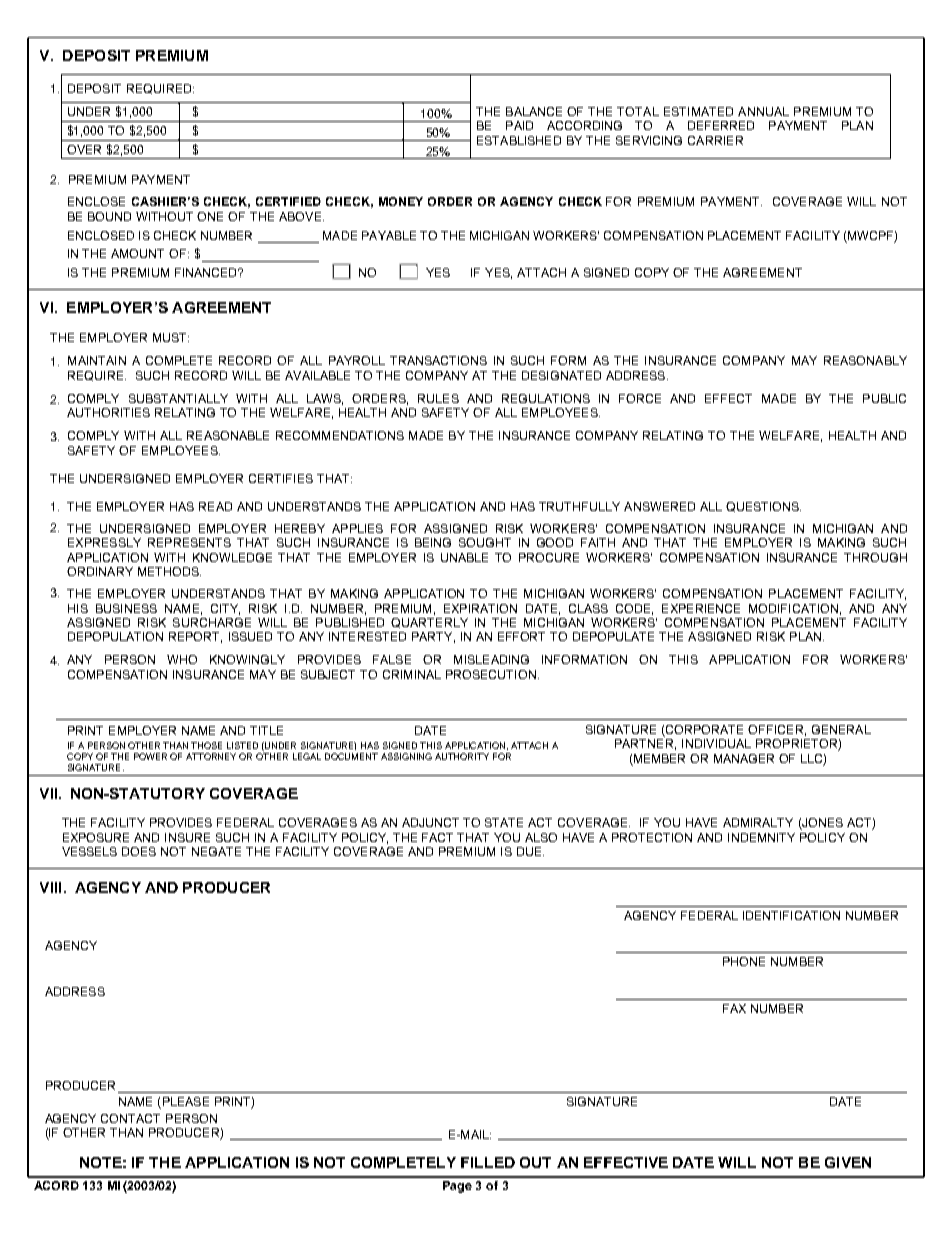 Image resolution: width=952 pixels, height=1233 pixels. Describe the element at coordinates (791, 915) in the screenshot. I see `IDENTIFICATION` at that location.
